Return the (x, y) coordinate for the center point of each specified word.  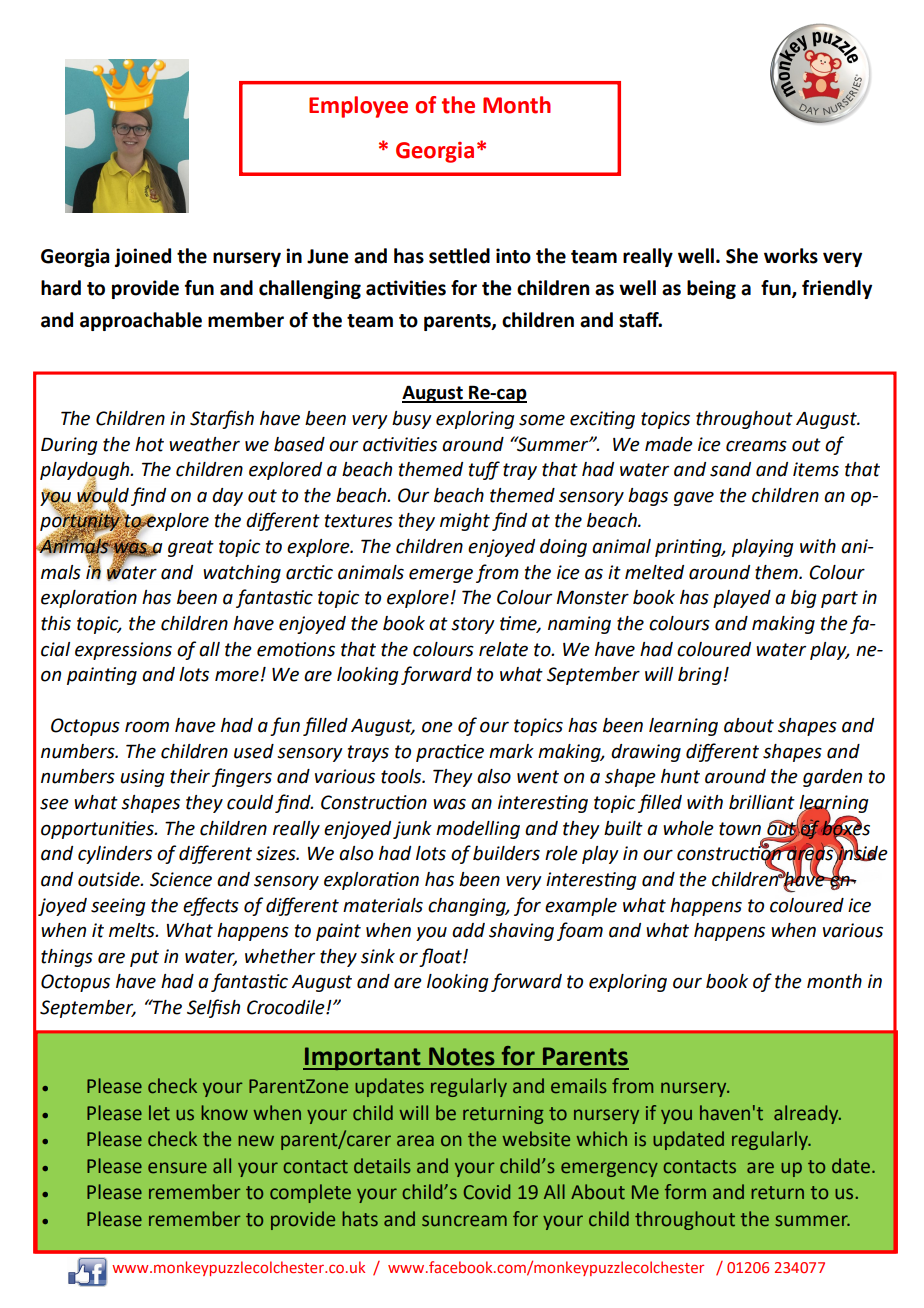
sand (730, 469)
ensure (177, 1168)
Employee (358, 107)
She (742, 256)
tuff (484, 470)
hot (149, 444)
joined (143, 257)
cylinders (115, 855)
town (740, 829)
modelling (478, 830)
